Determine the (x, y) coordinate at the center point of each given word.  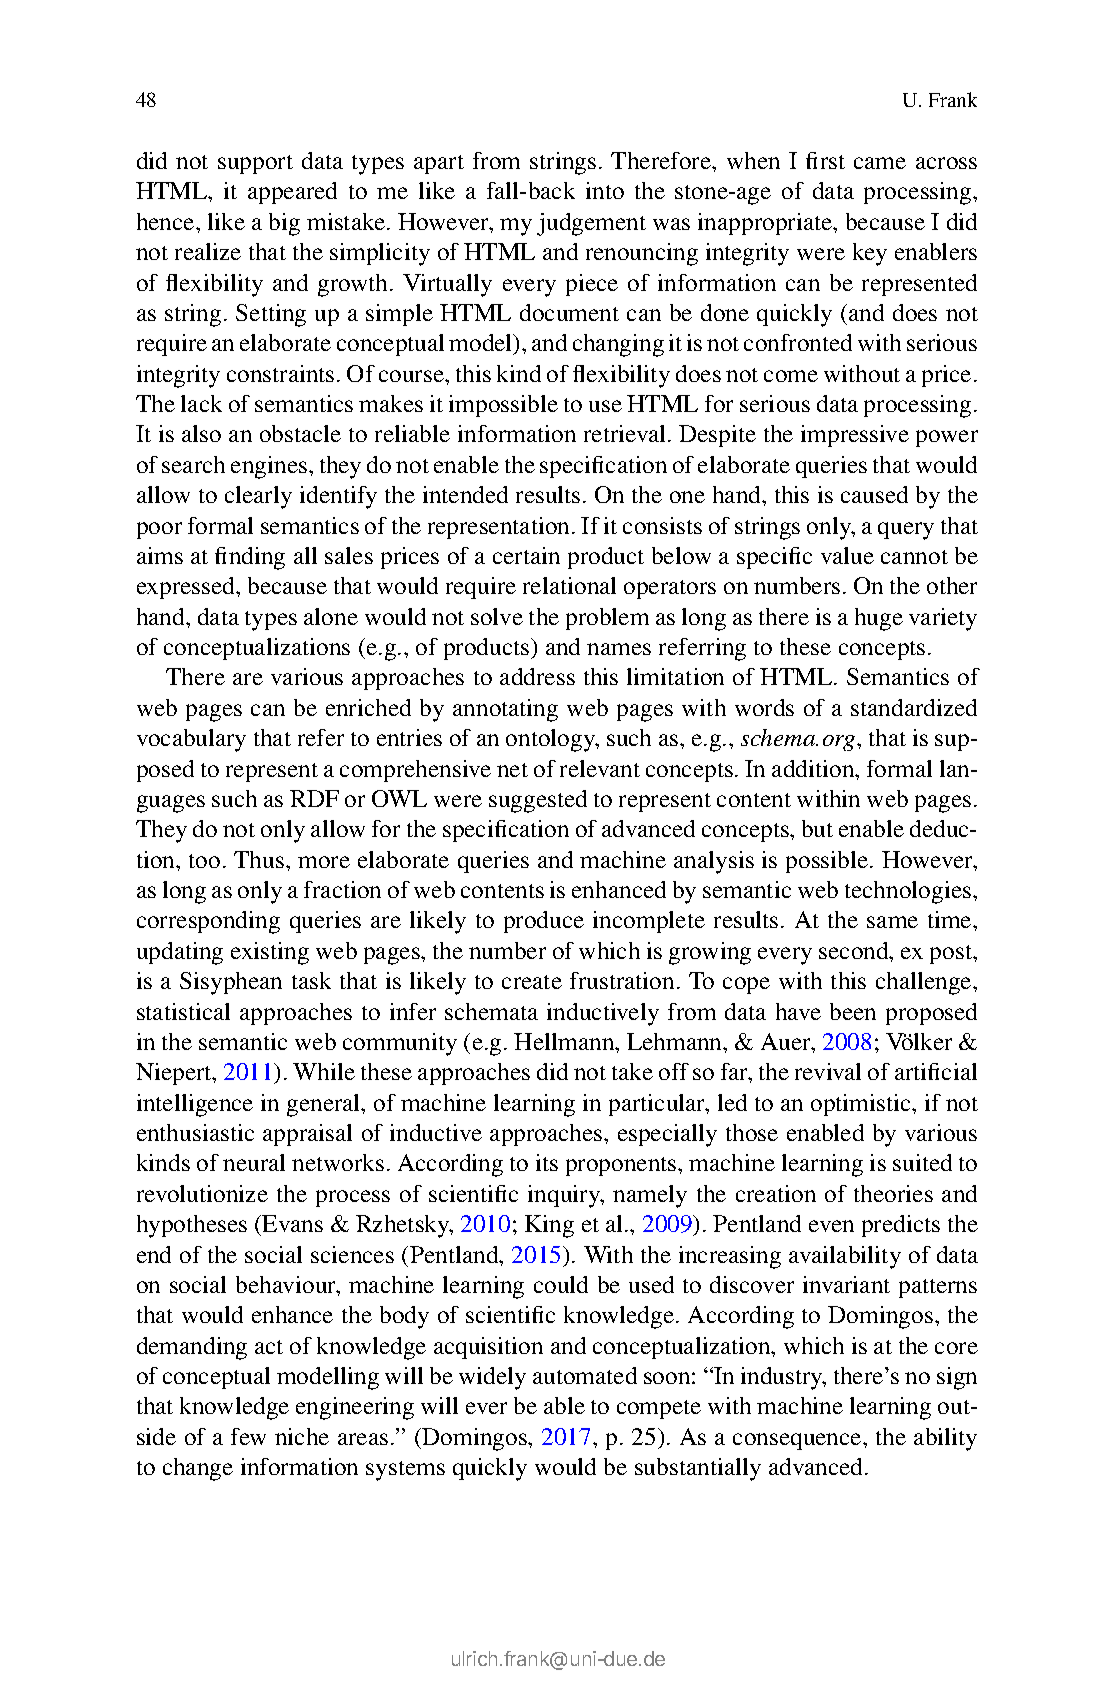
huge (879, 619)
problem (607, 619)
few (248, 1436)
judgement (591, 224)
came (880, 163)
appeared (292, 193)
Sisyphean (231, 983)
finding (250, 558)
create (532, 982)
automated (585, 1375)
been (853, 1011)
